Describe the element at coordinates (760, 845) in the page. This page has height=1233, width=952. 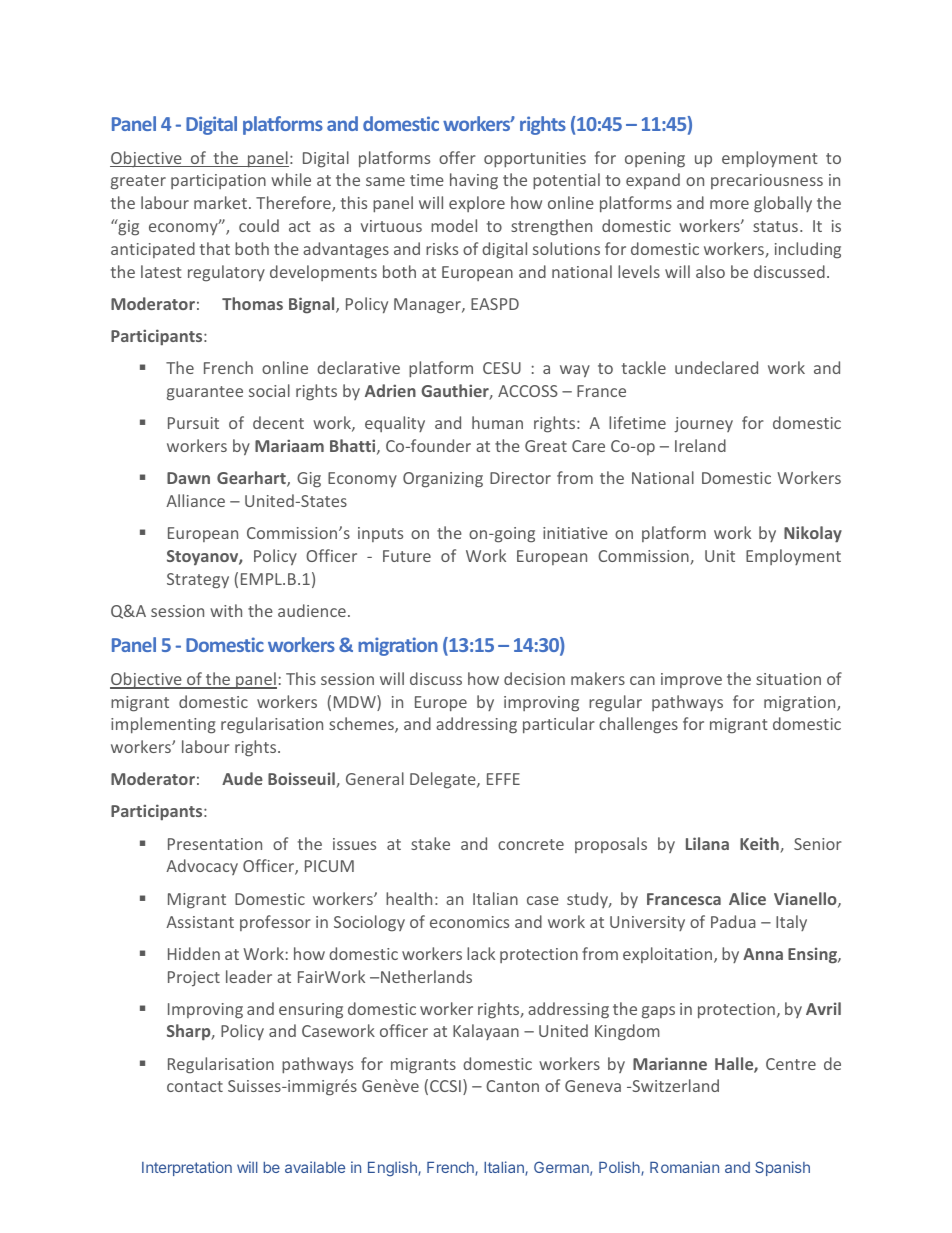
I see `Keith` at that location.
